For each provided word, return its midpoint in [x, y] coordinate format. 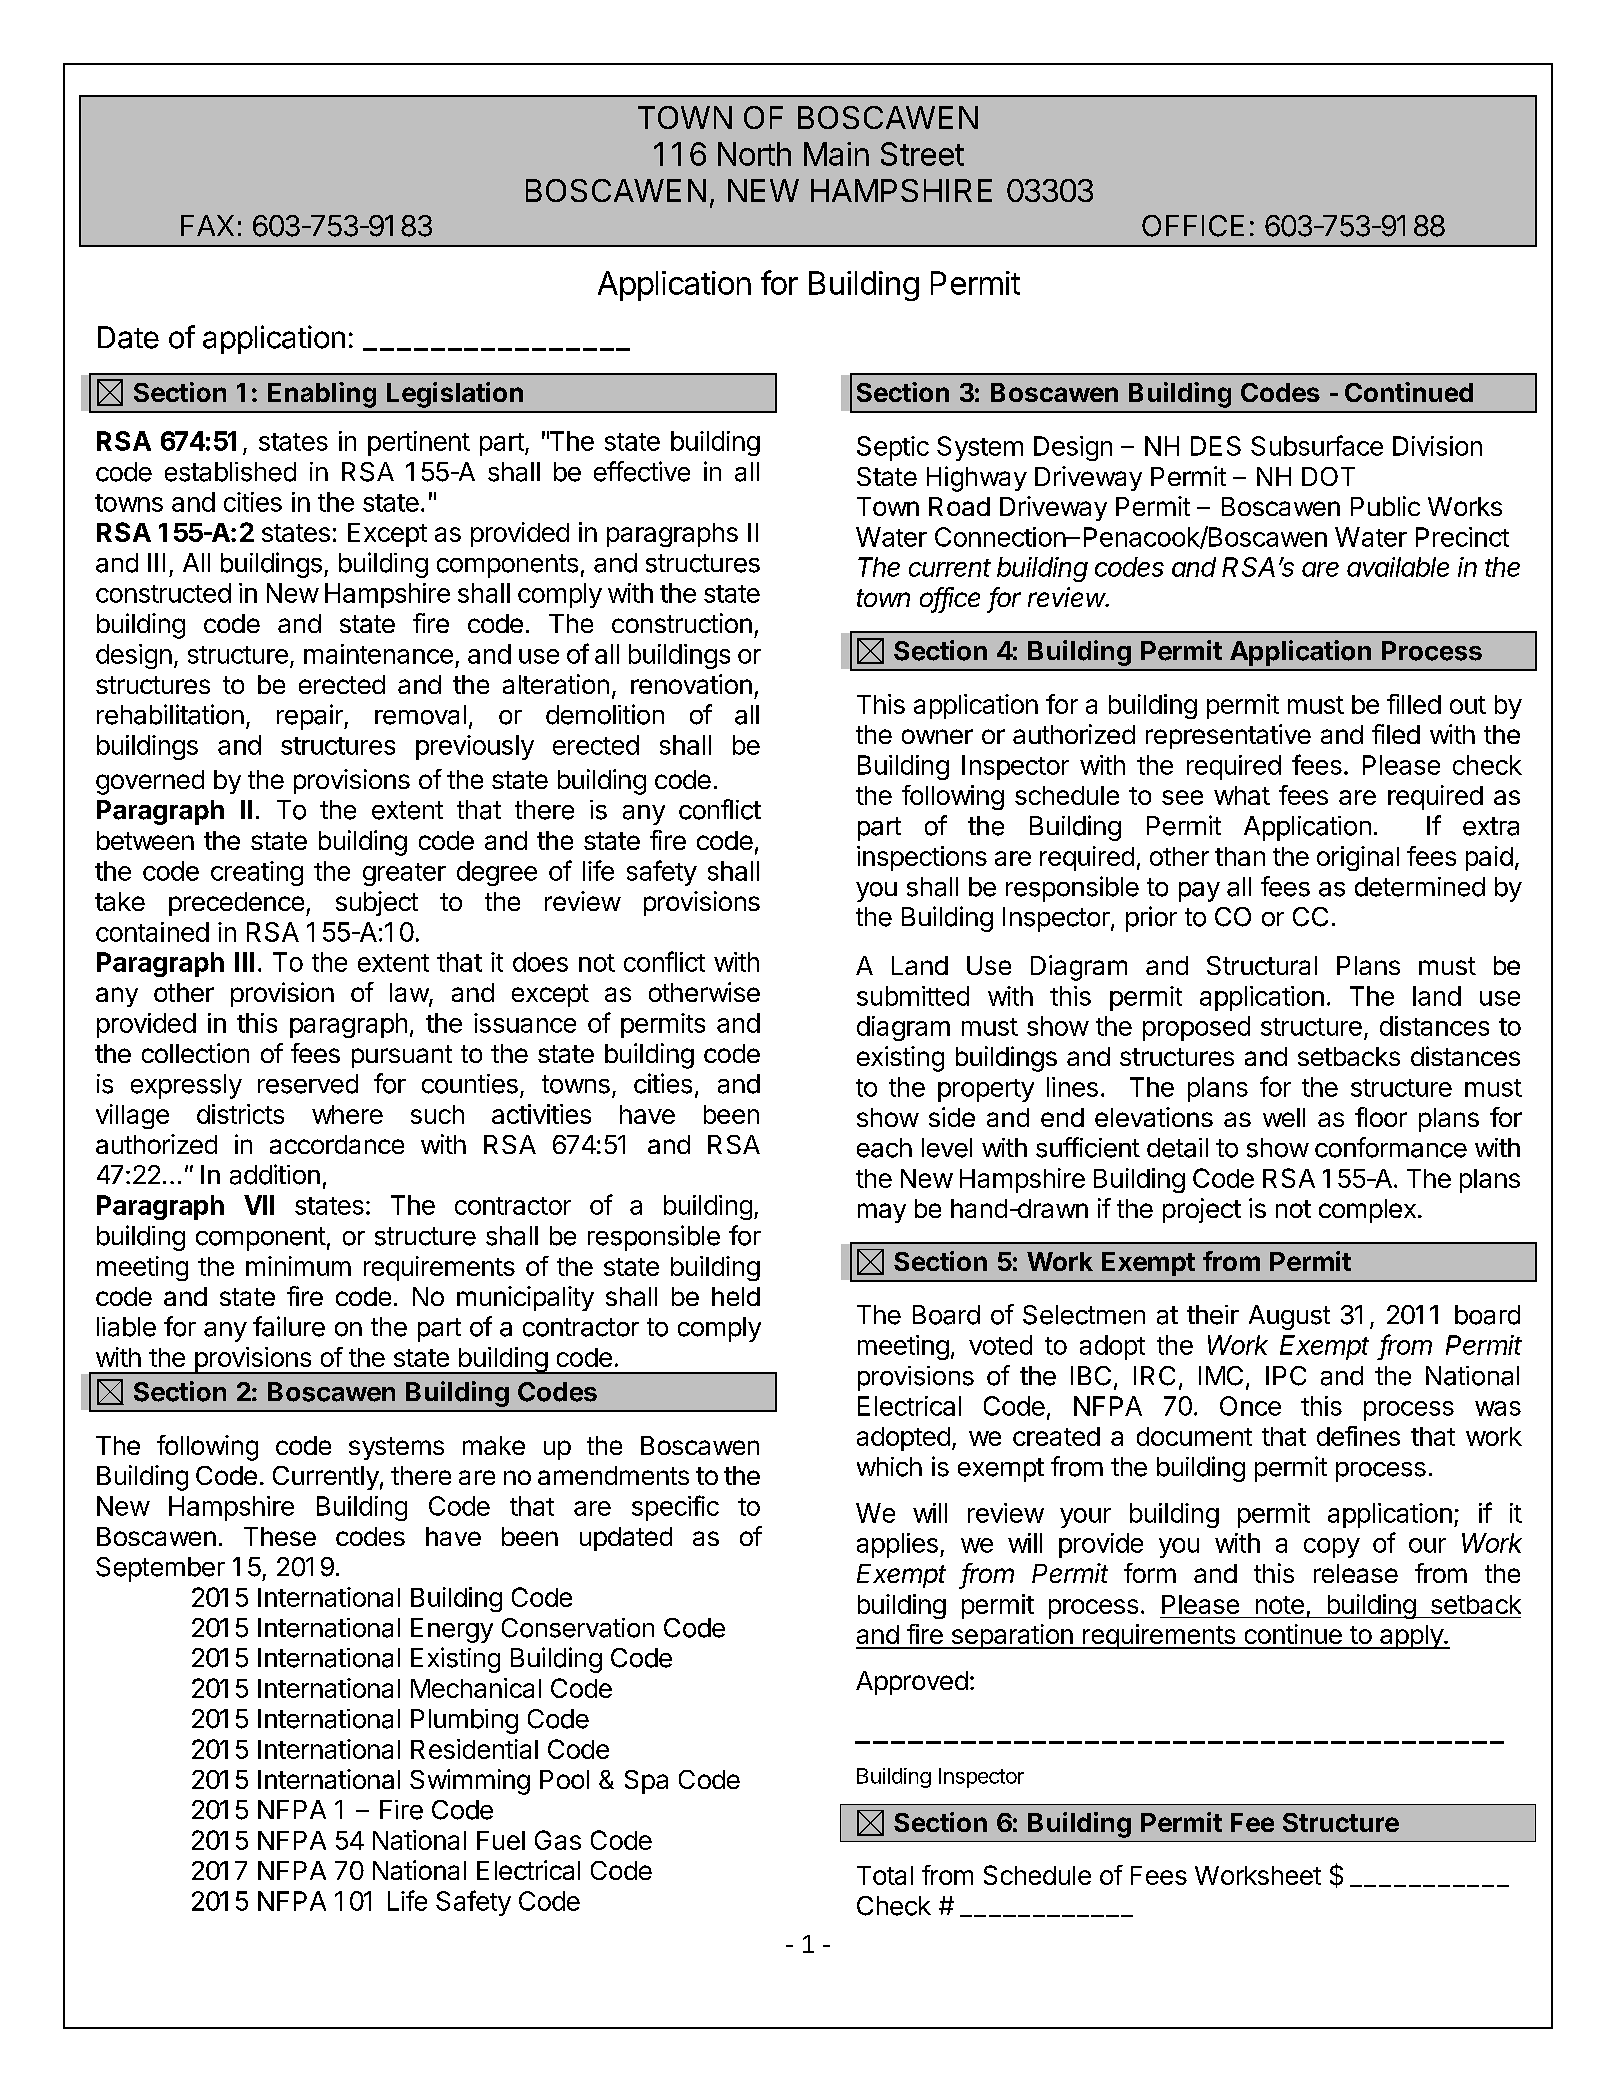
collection [195, 1053]
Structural [1262, 965]
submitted [913, 996]
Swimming [470, 1782]
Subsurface [1317, 445]
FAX [207, 225]
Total [885, 1875]
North [754, 154]
